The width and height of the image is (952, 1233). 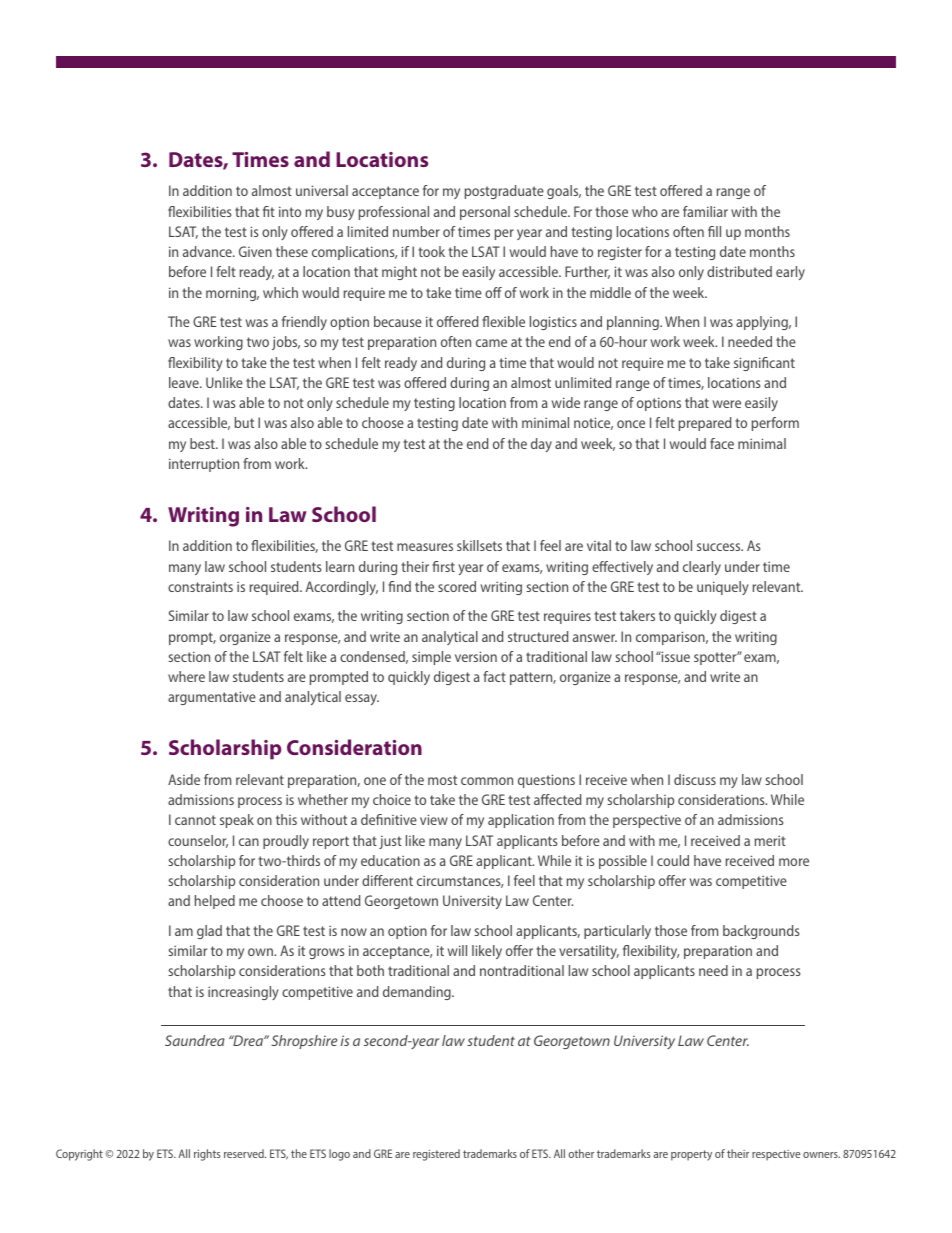 What do you see at coordinates (416, 231) in the image?
I see `number` at bounding box center [416, 231].
